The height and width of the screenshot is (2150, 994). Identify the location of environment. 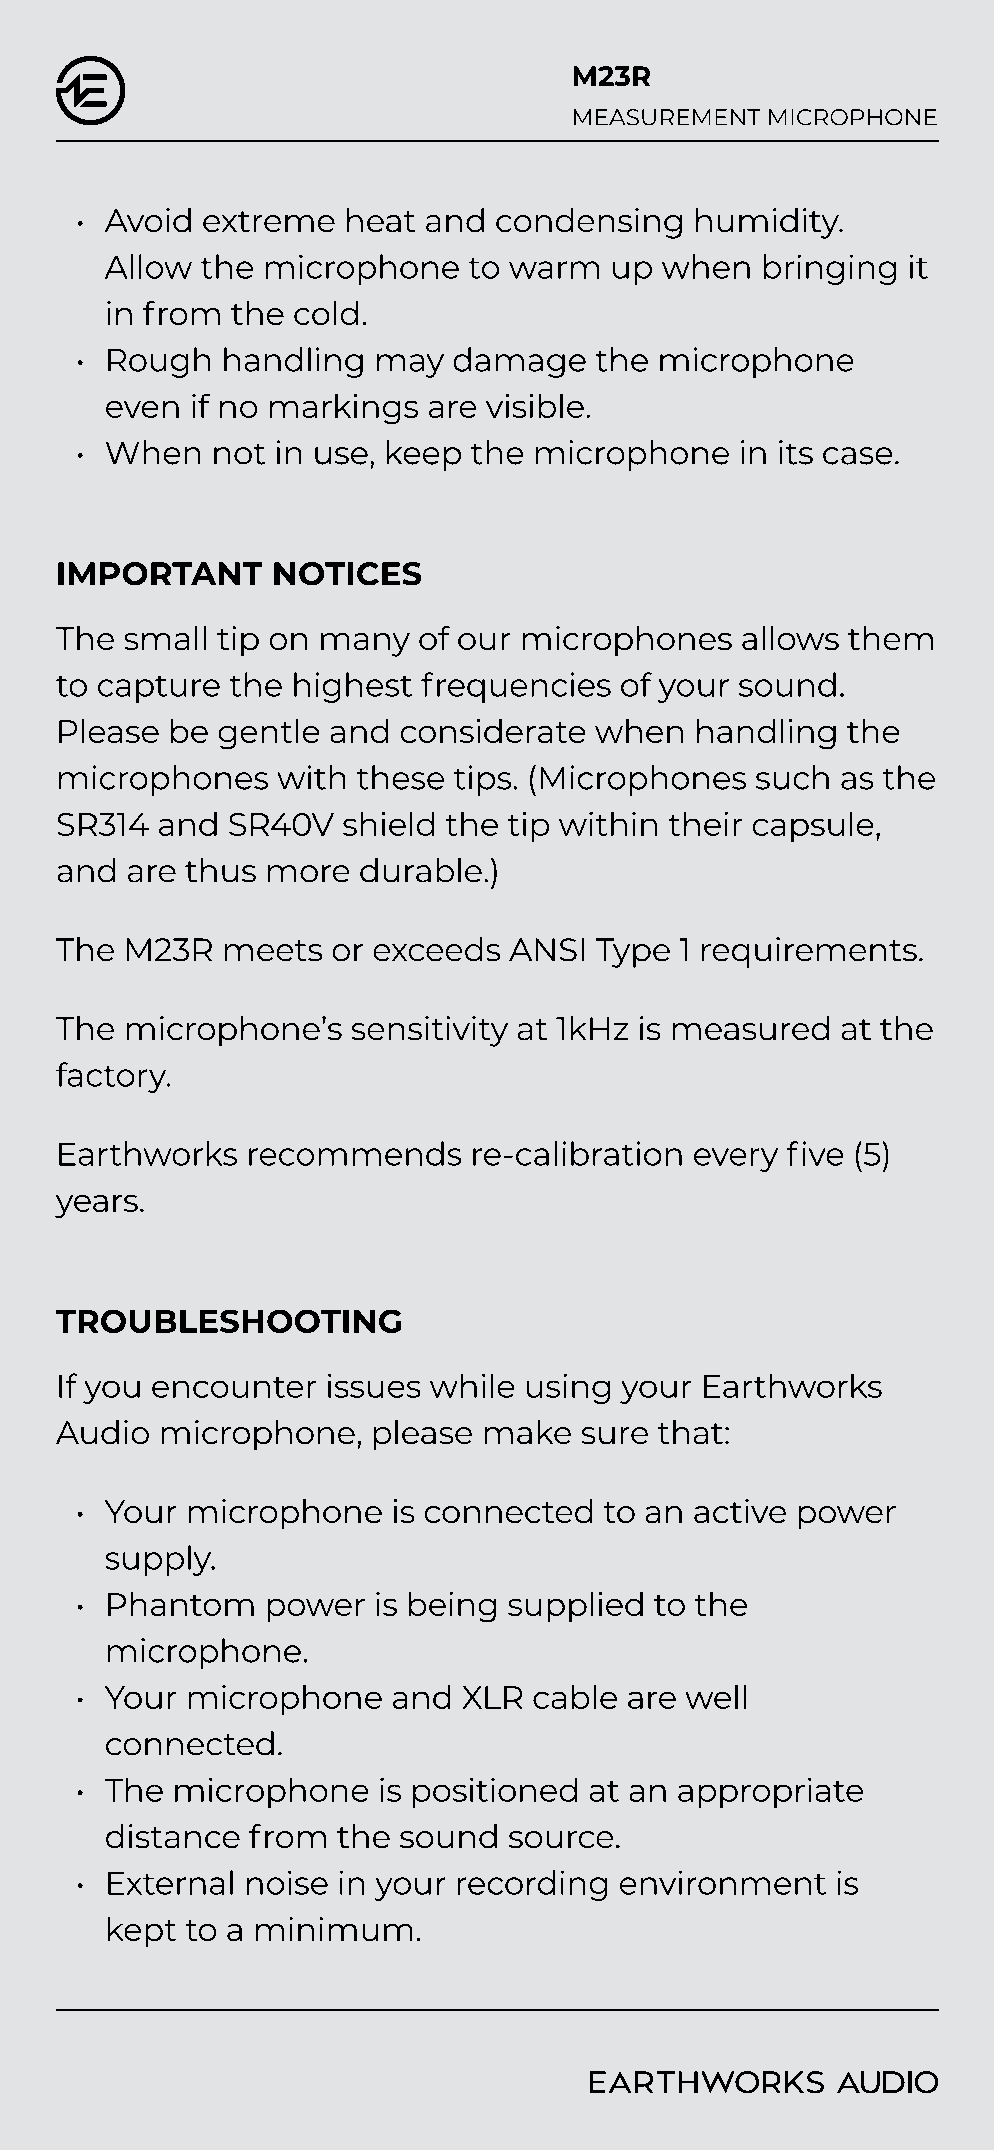
(723, 1883).
